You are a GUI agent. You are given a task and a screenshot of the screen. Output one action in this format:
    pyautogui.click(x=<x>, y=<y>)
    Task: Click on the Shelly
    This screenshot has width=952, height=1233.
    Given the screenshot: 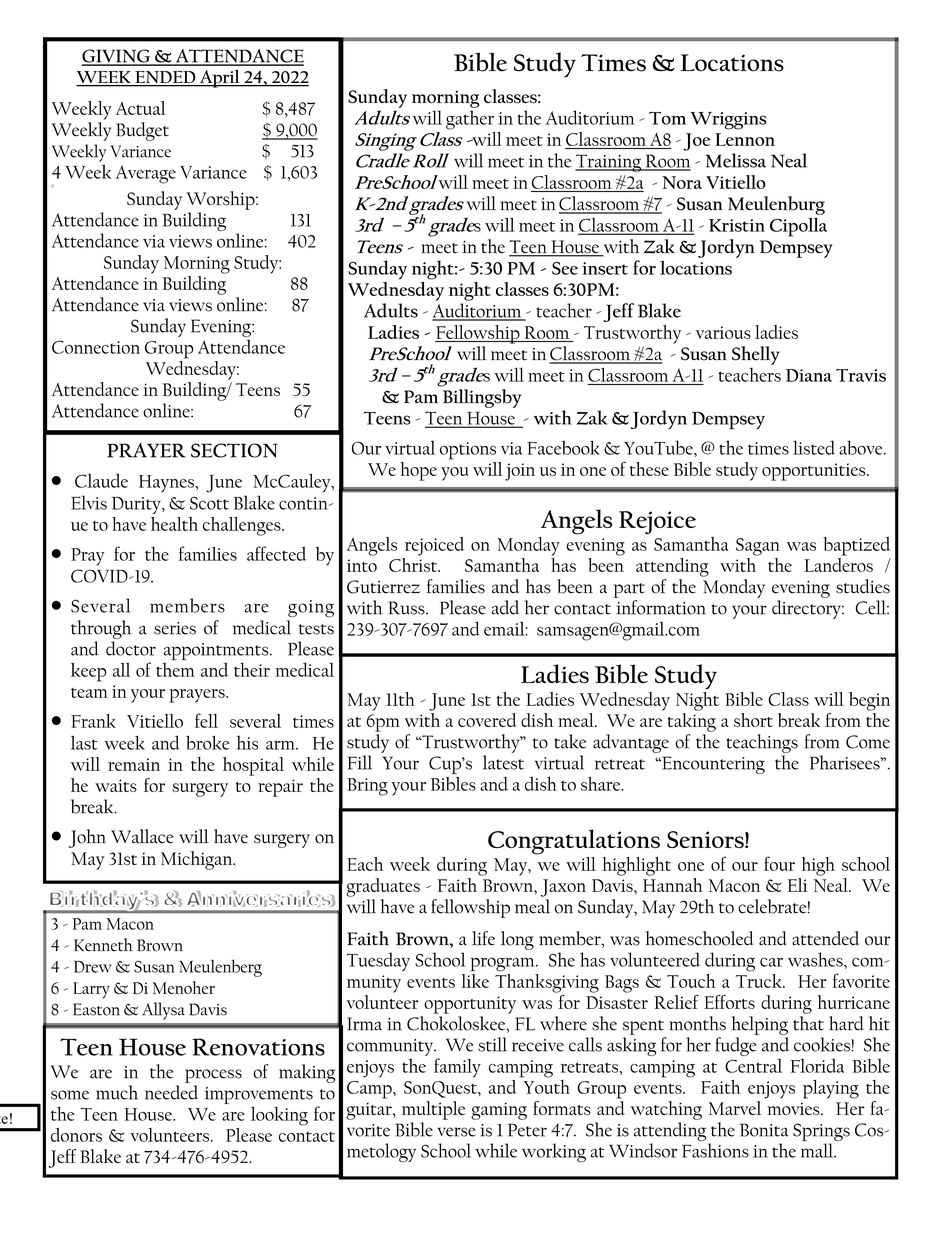 What is the action you would take?
    pyautogui.click(x=755, y=355)
